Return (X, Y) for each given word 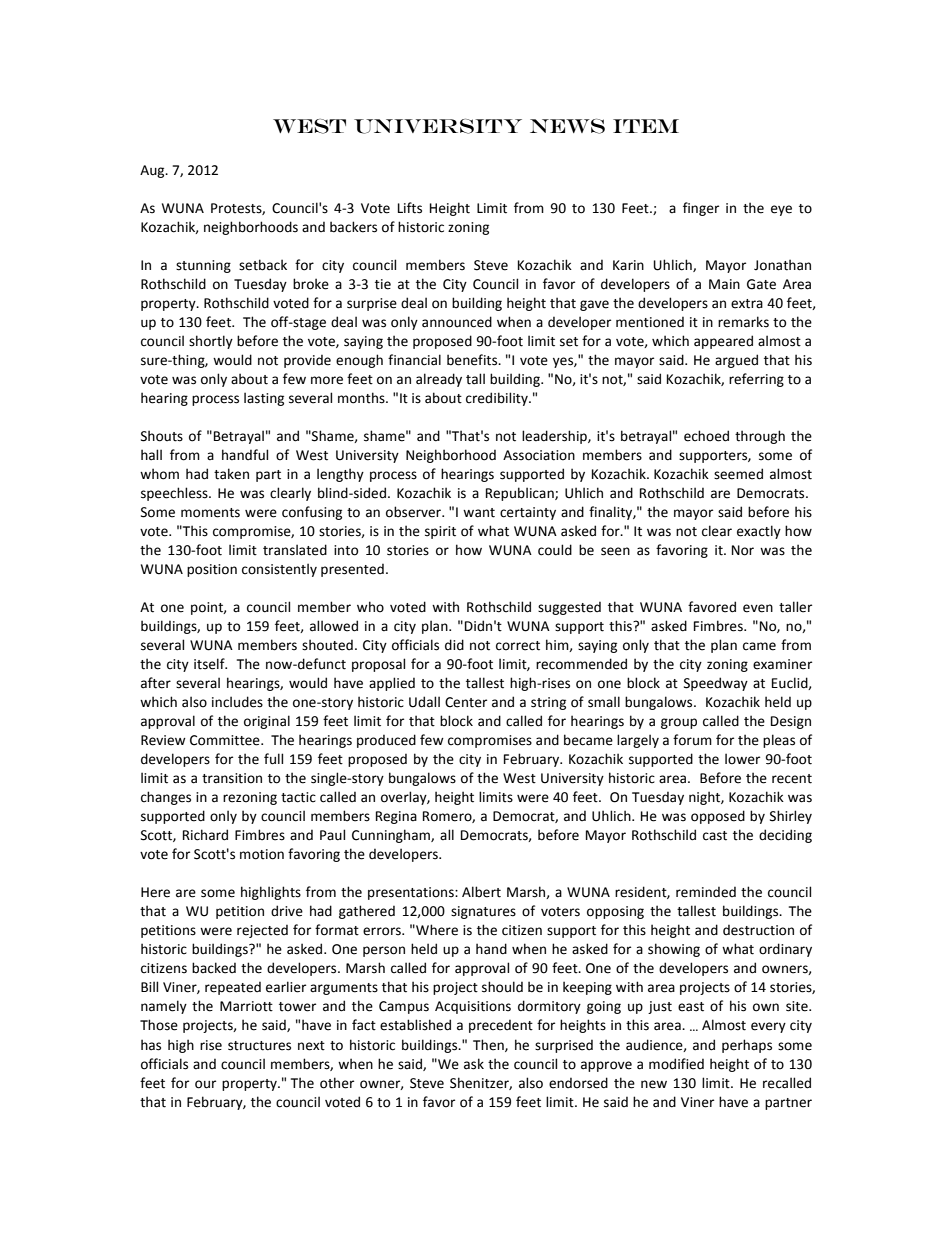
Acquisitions (473, 1007)
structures (259, 1046)
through (760, 437)
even (758, 608)
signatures (483, 912)
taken (231, 474)
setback (263, 265)
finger (701, 209)
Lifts (410, 208)
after (156, 683)
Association (539, 455)
